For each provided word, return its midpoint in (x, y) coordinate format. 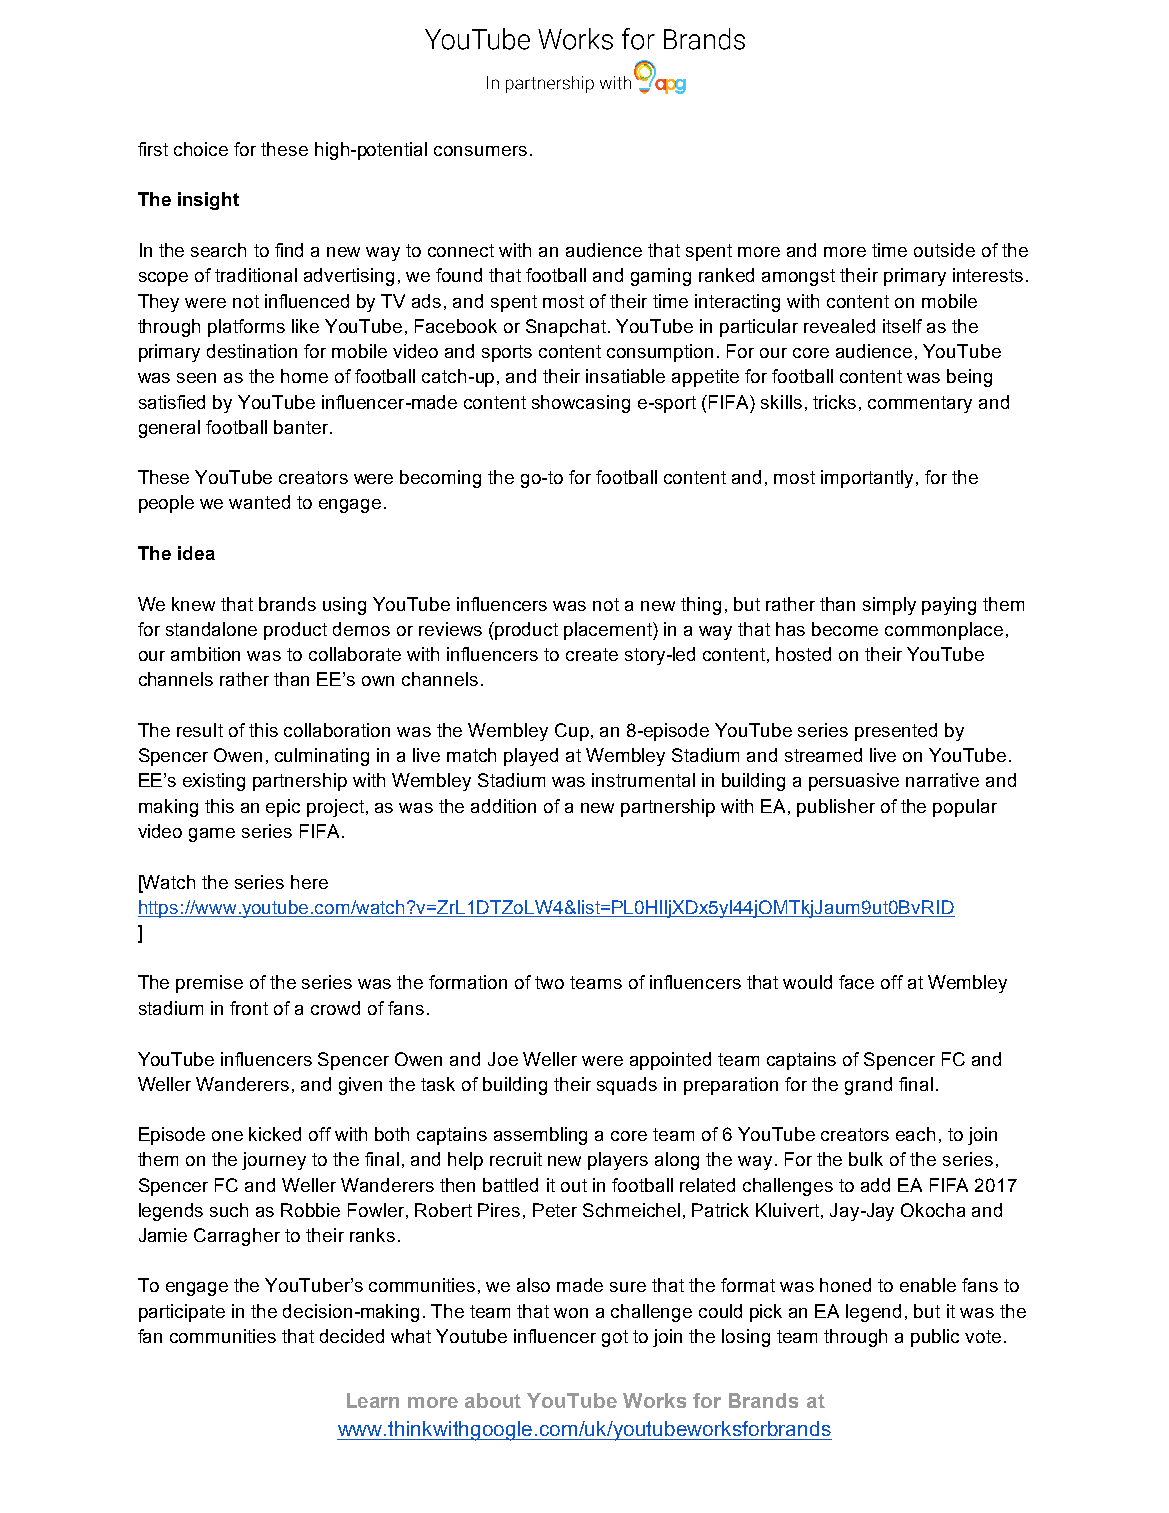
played (531, 757)
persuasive (854, 782)
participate (182, 1313)
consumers (480, 151)
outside (944, 250)
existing (214, 782)
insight (208, 201)
